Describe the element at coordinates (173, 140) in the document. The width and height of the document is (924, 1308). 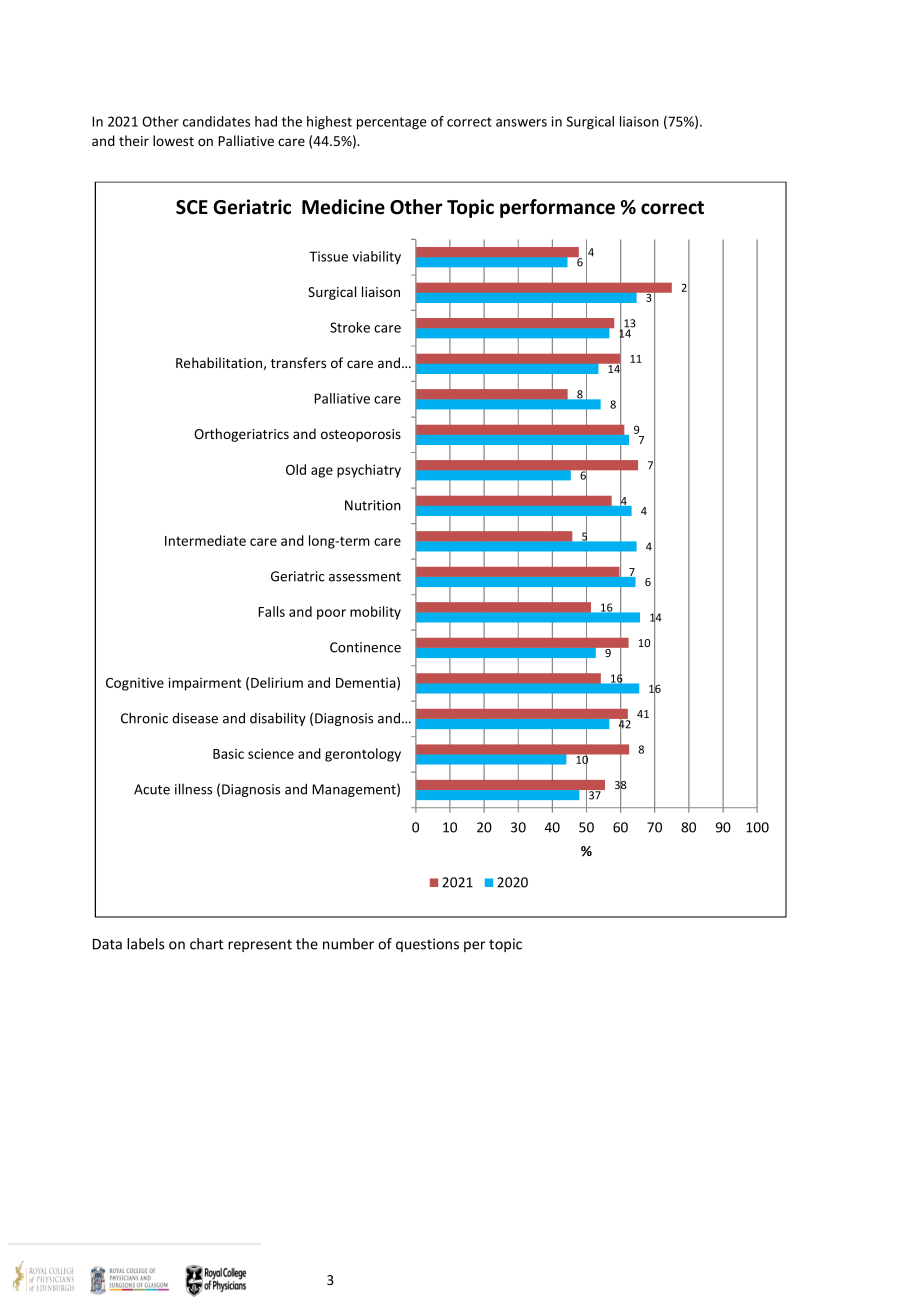
I see `lowest` at that location.
